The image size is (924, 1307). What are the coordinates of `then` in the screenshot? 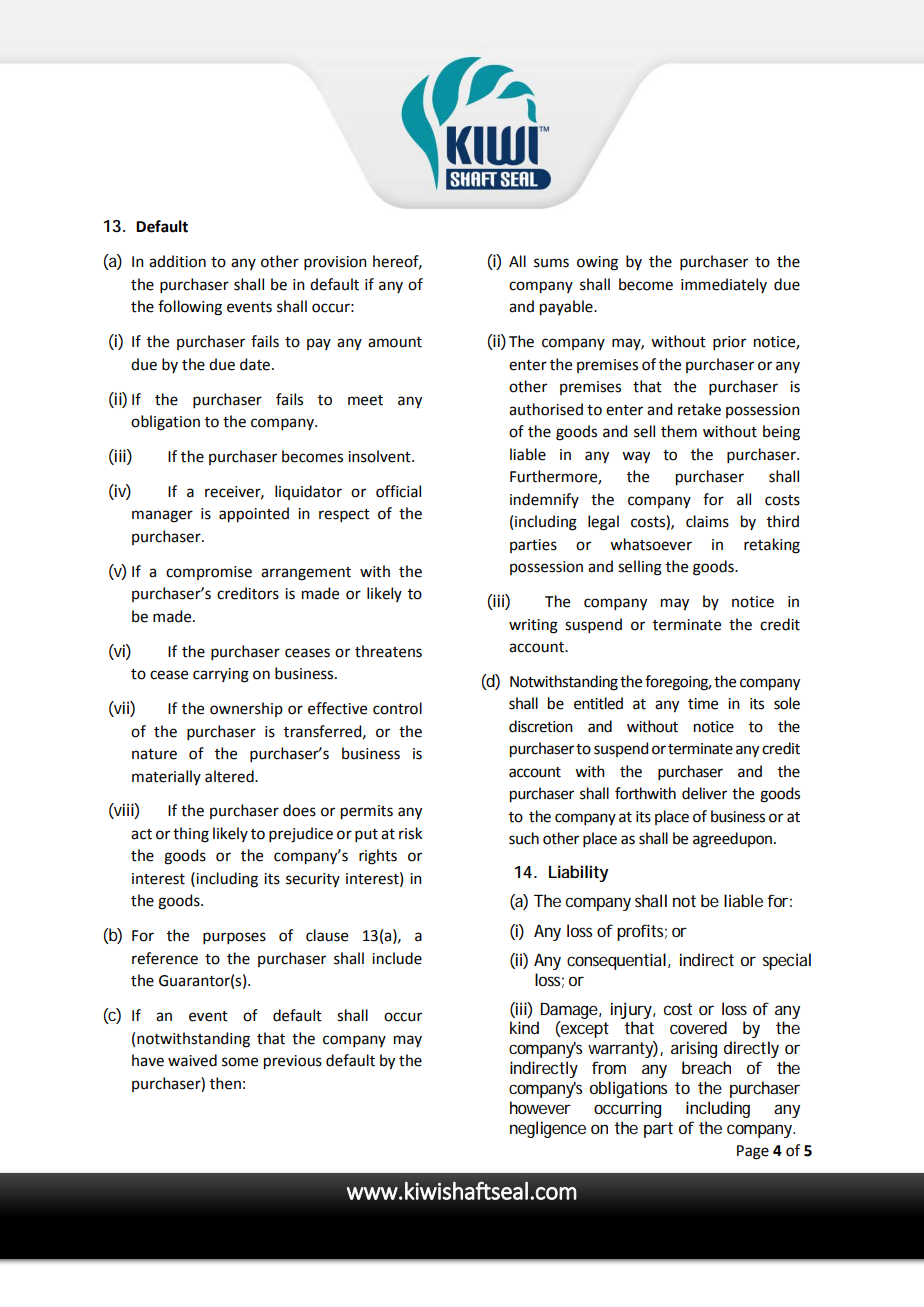 It's located at (225, 1083).
